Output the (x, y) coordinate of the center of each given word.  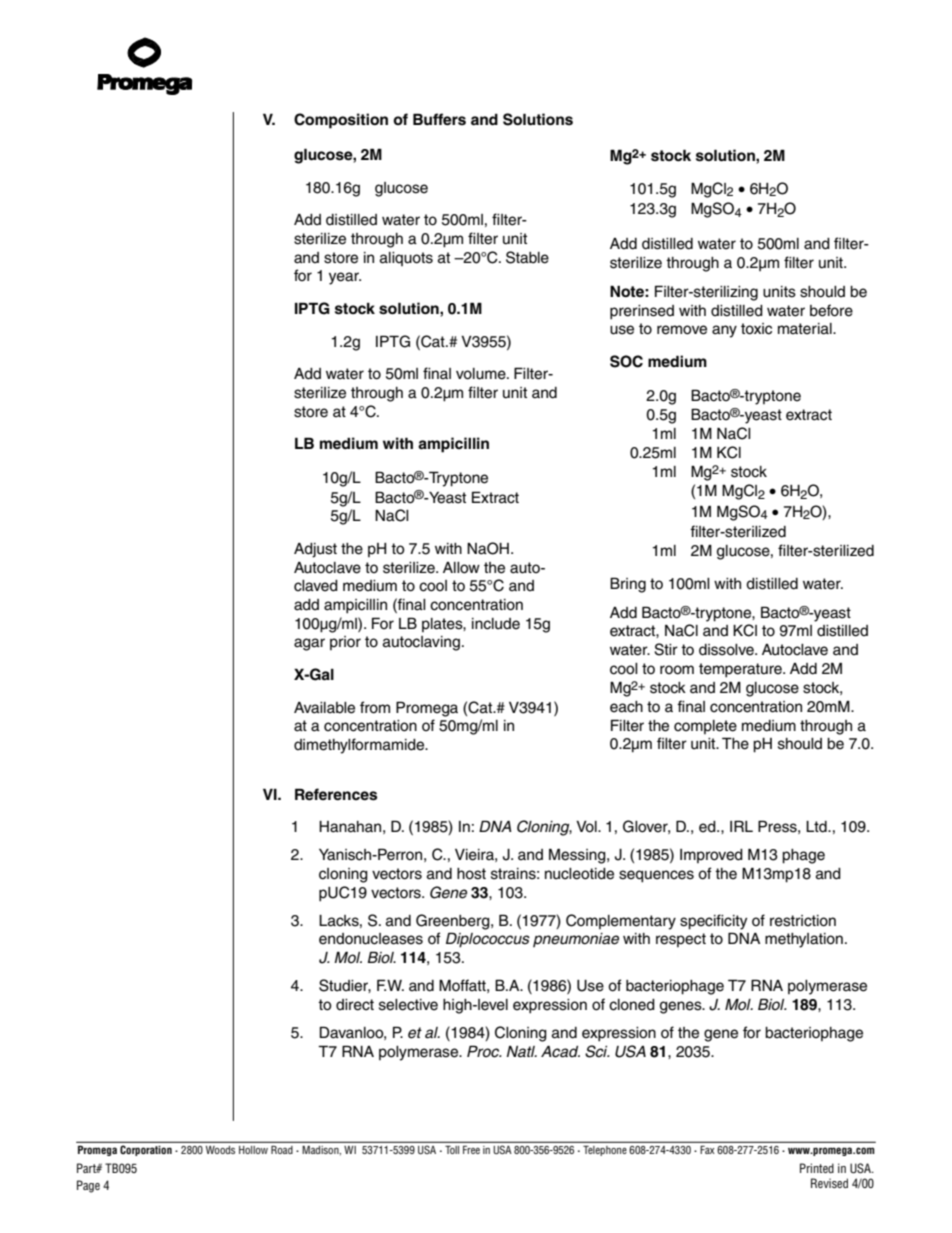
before (831, 310)
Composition (341, 121)
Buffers (439, 119)
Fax (707, 1149)
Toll (452, 1149)
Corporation (146, 1150)
